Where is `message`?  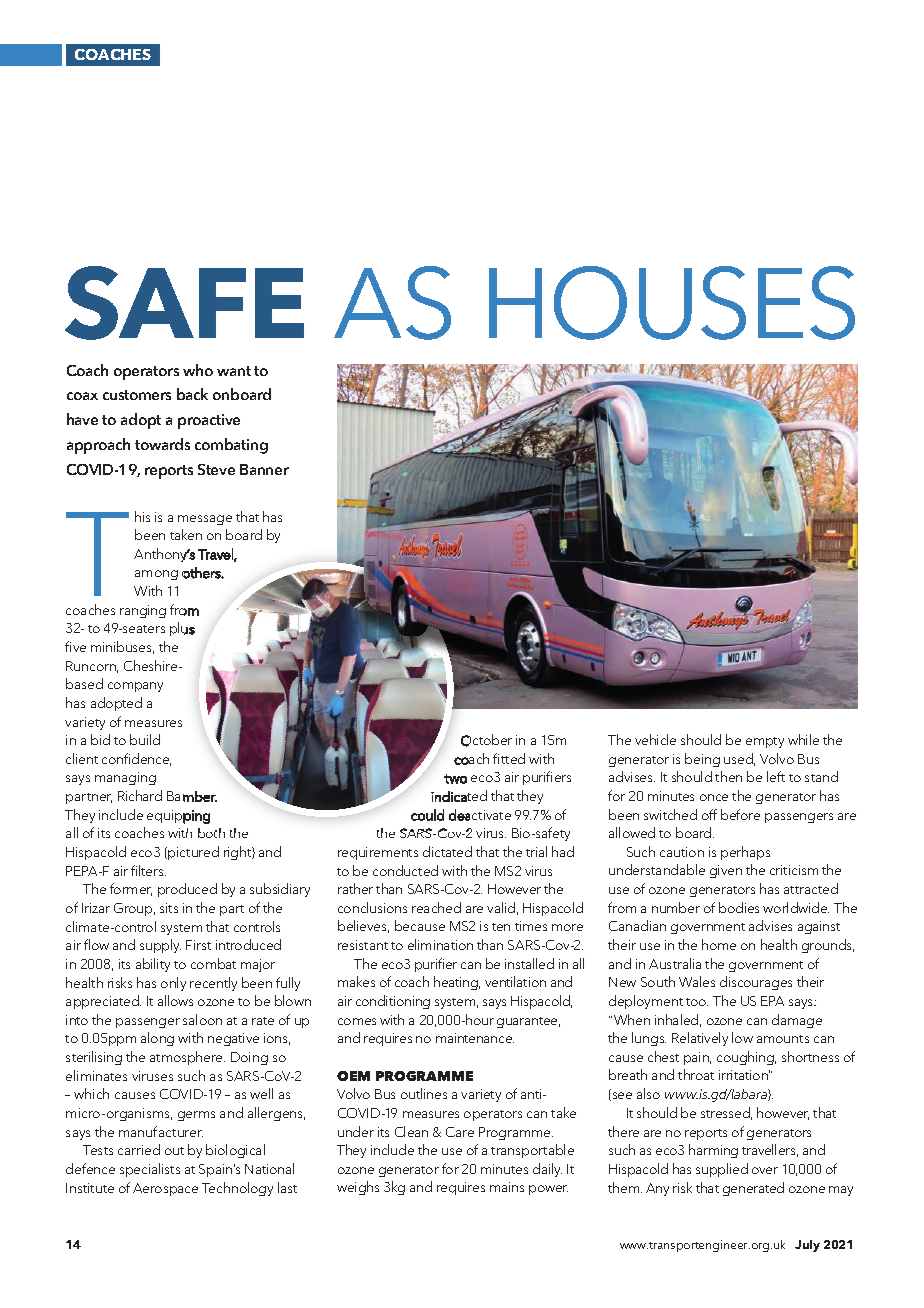
message is located at coordinates (205, 520).
